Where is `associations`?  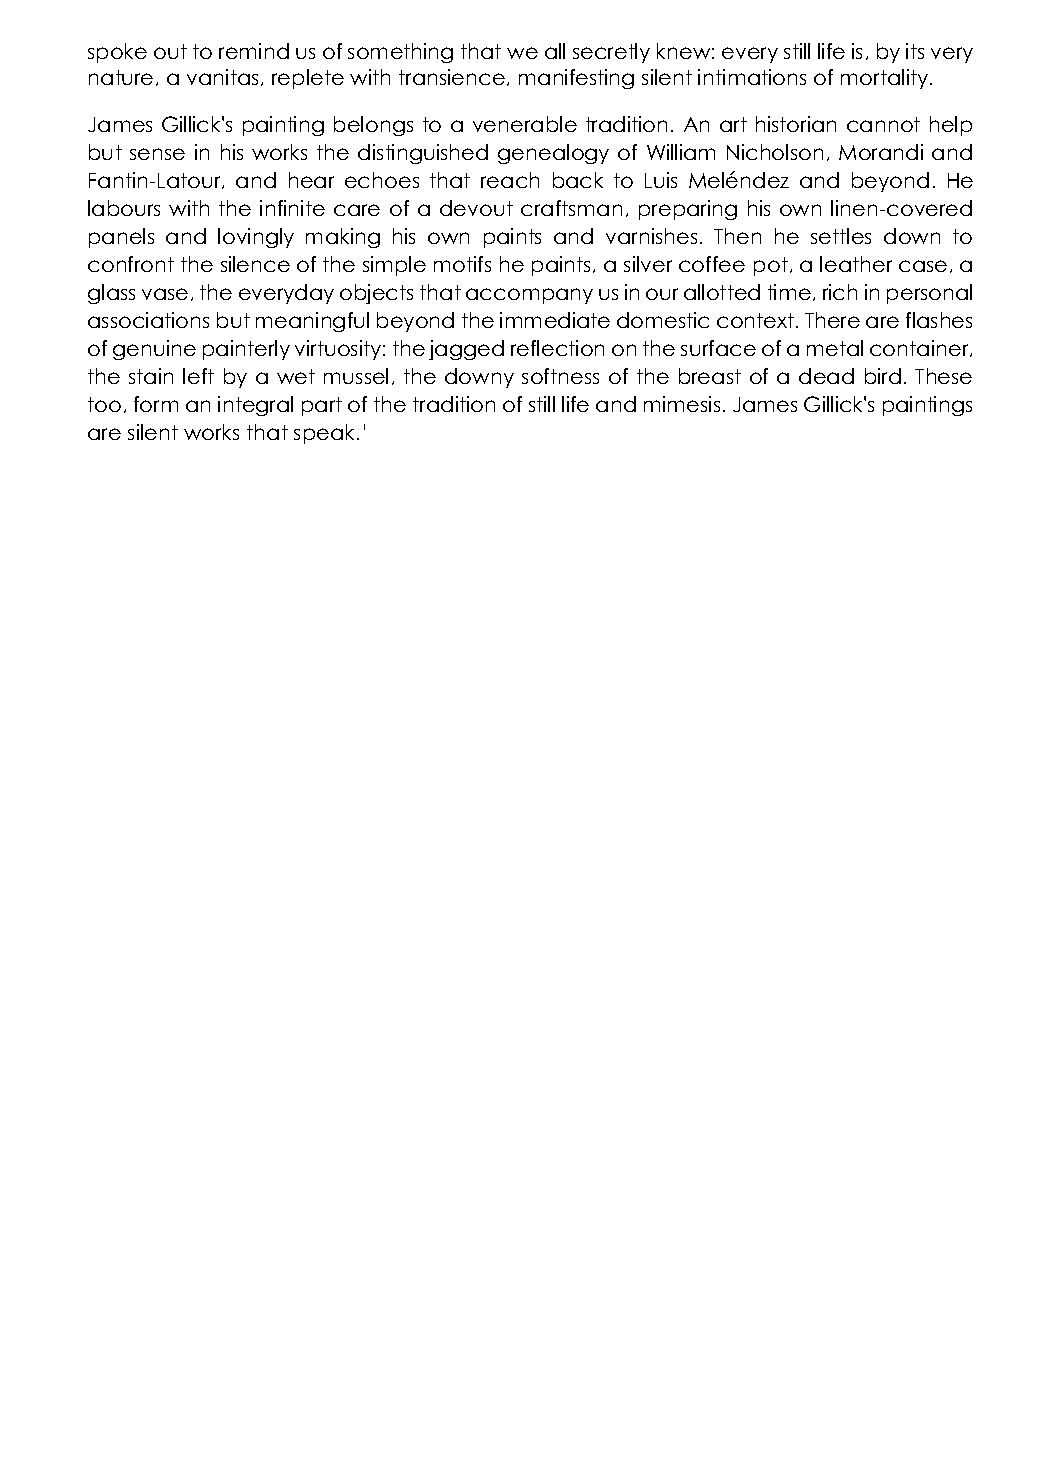 associations is located at coordinates (148, 320).
